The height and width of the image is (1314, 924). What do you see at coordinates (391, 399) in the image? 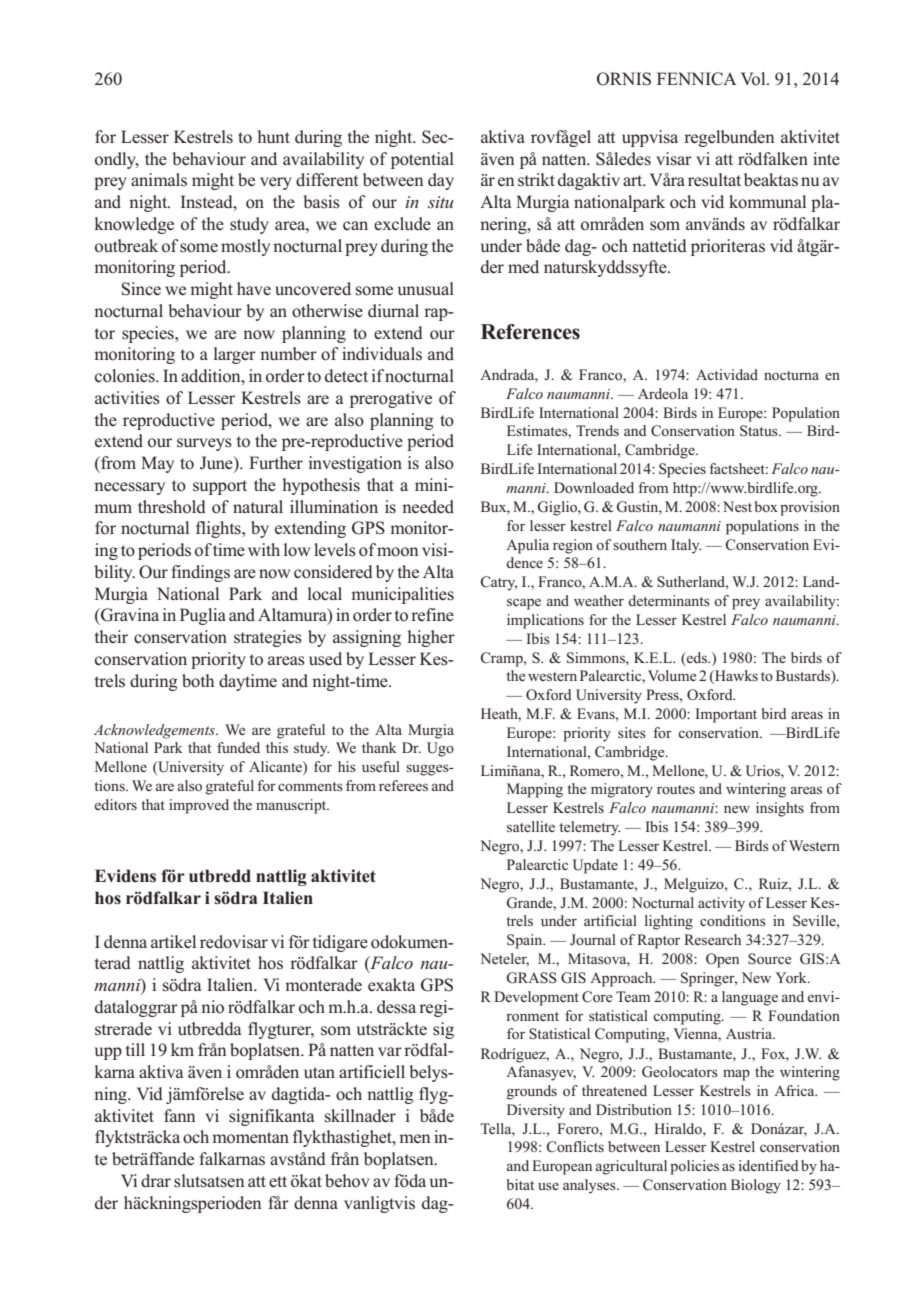
I see `prerogative` at bounding box center [391, 399].
